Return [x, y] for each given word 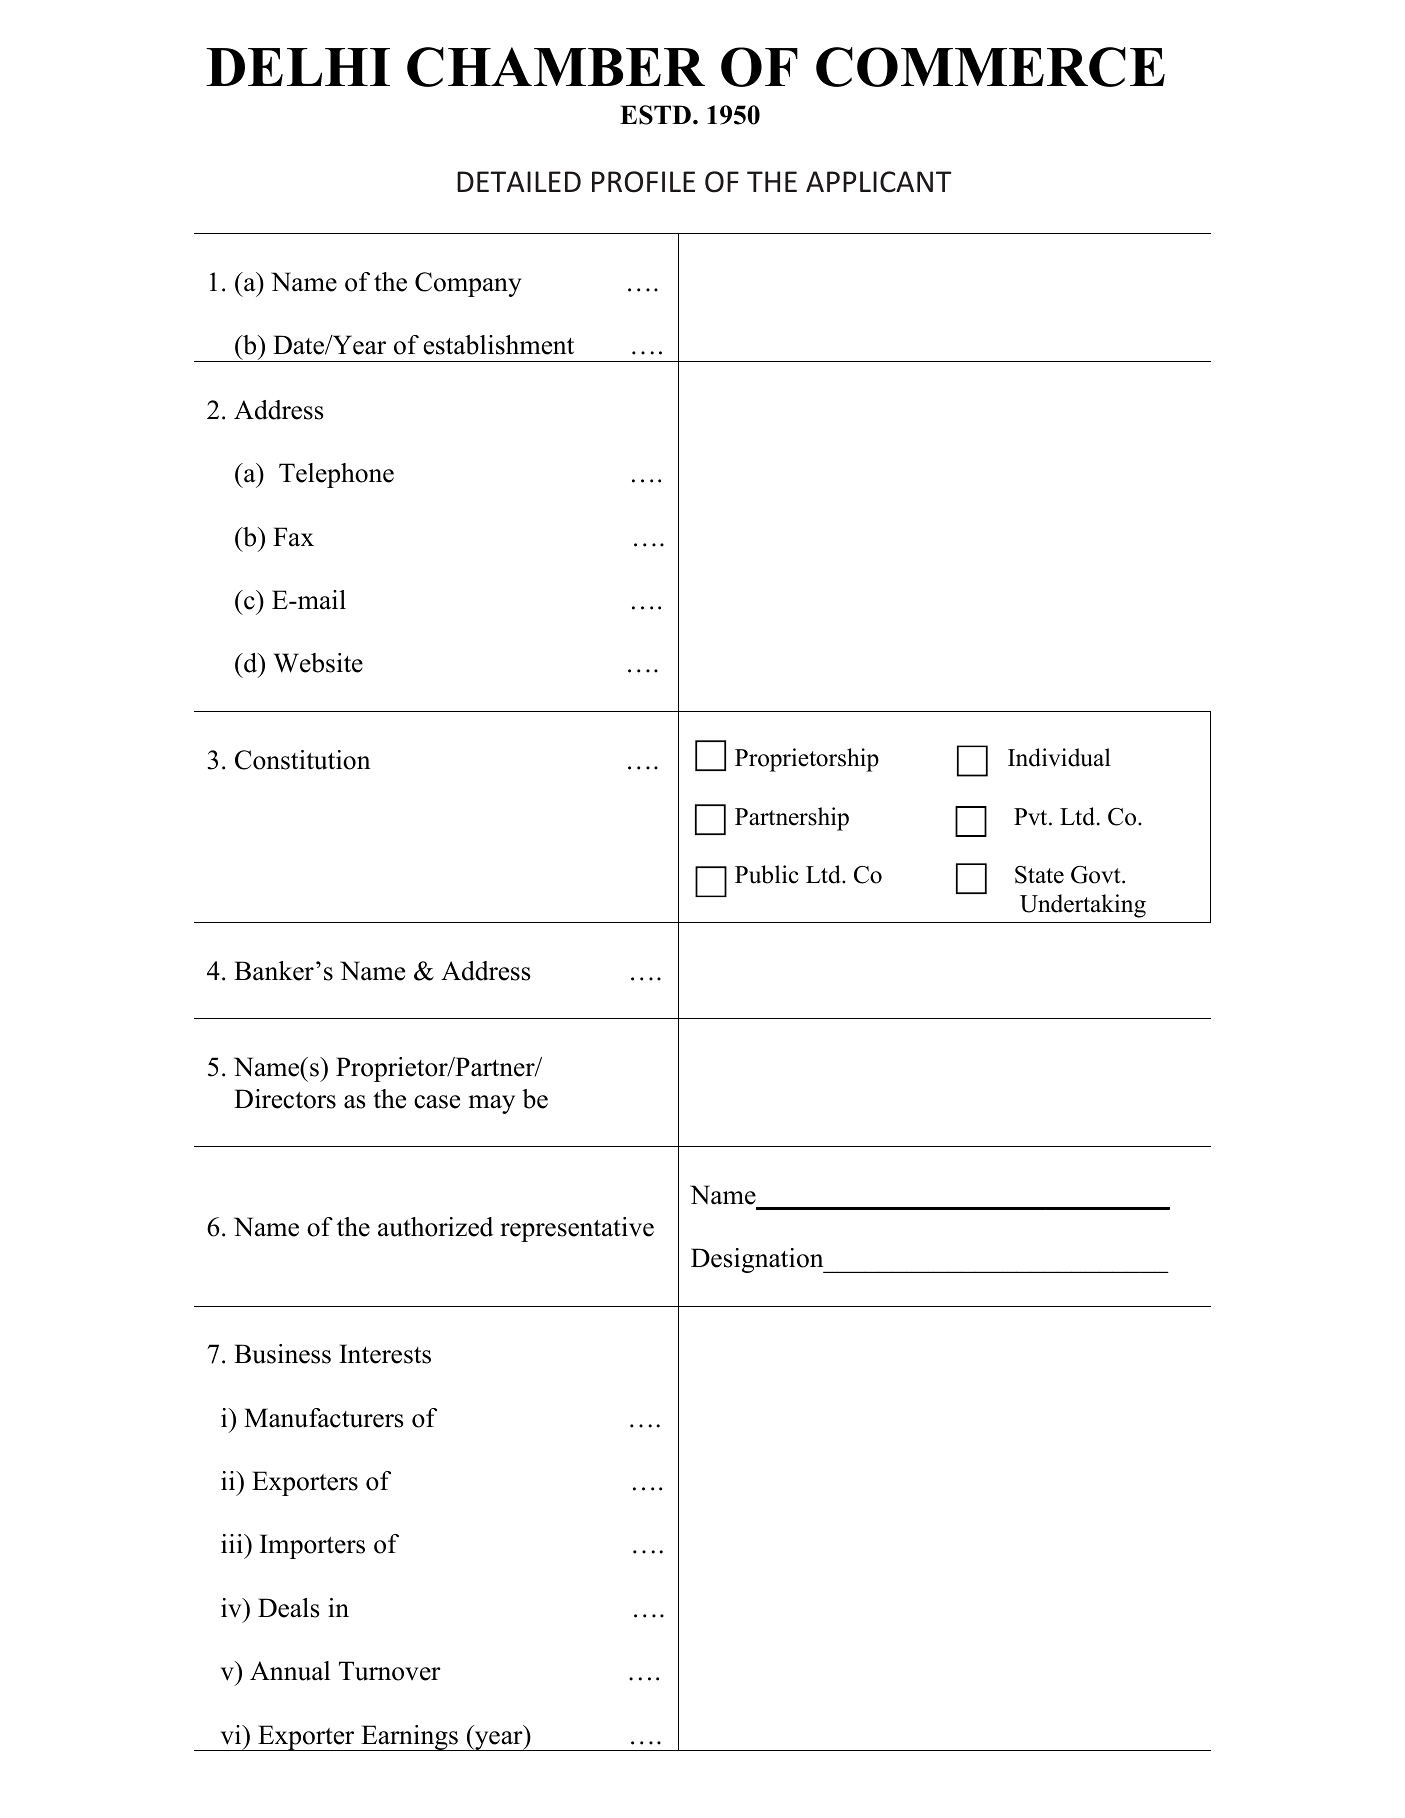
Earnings [409, 1738]
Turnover [390, 1671]
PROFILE [643, 182]
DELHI [298, 67]
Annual [290, 1671]
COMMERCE [990, 67]
